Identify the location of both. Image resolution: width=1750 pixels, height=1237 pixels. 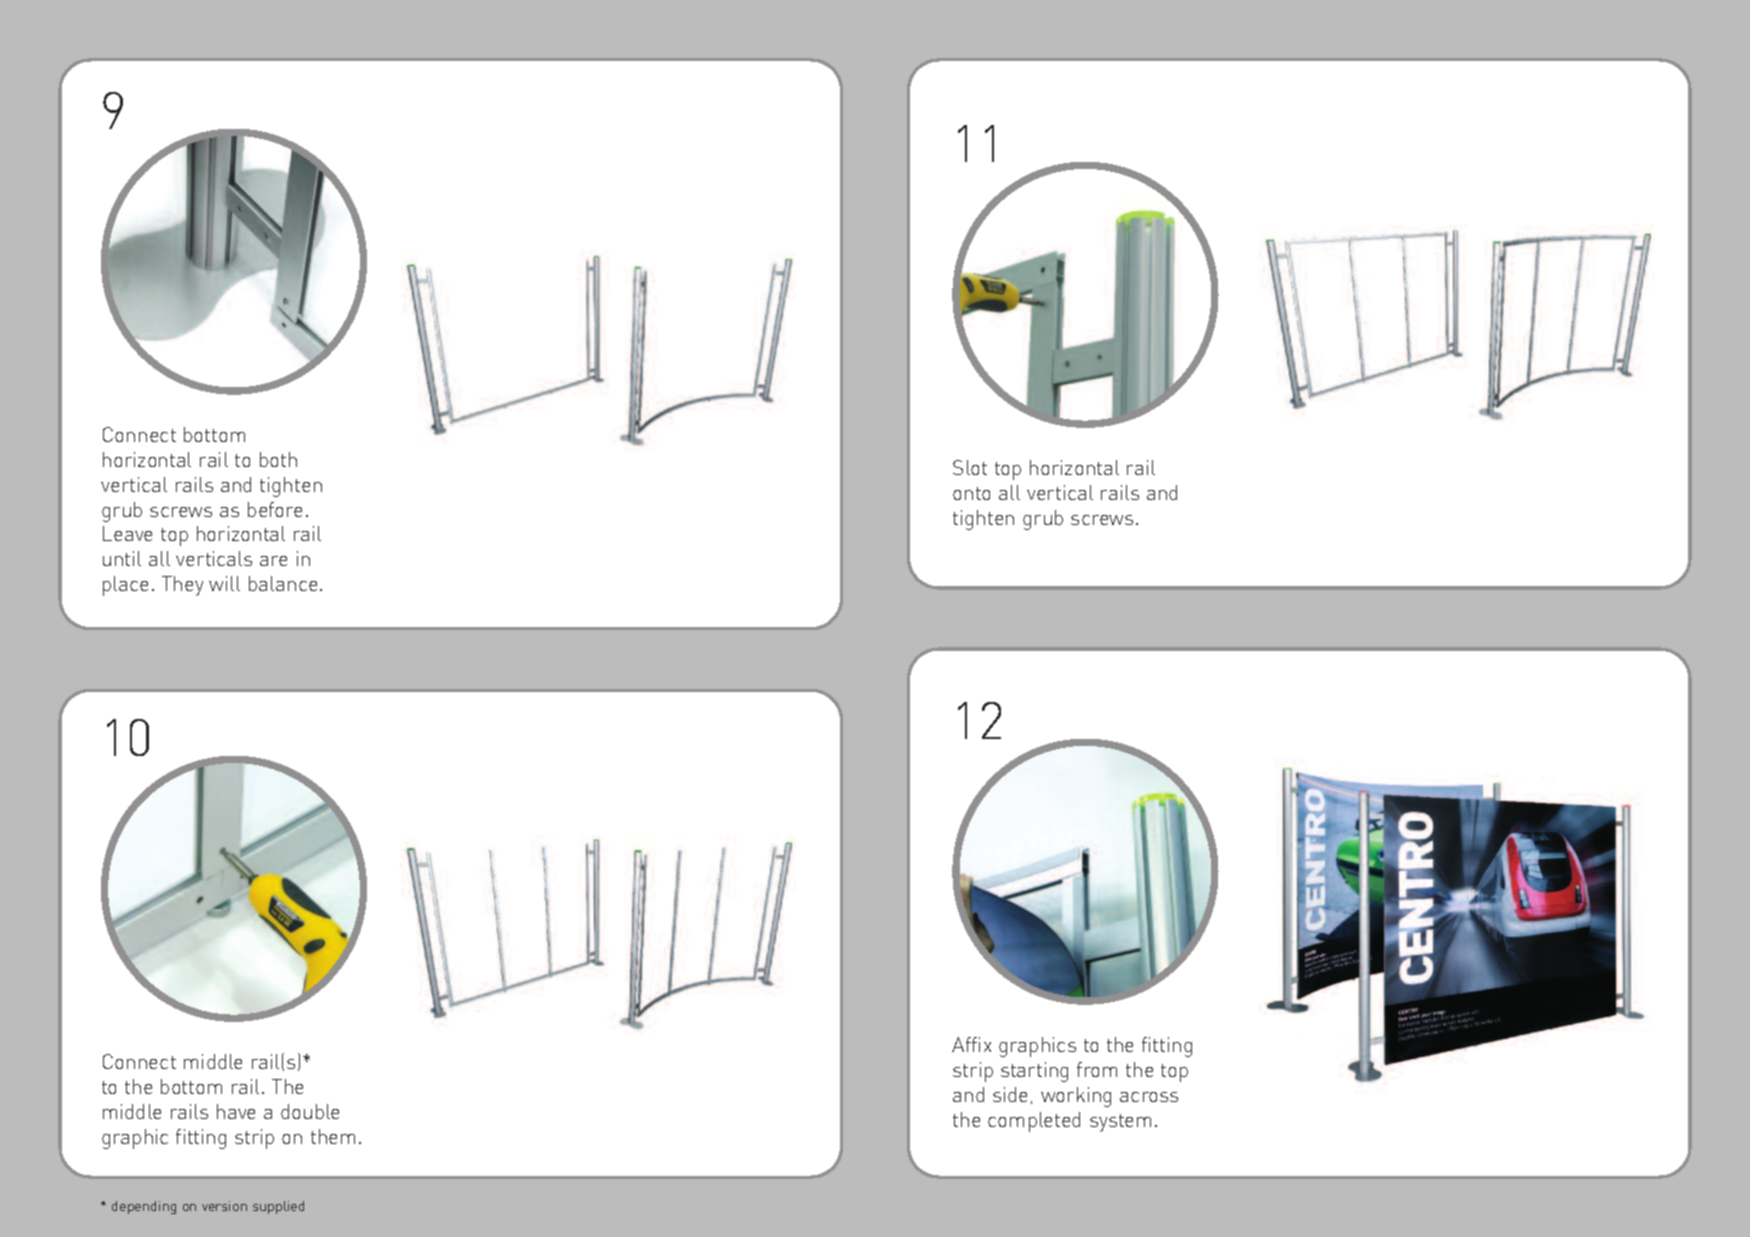
(278, 459).
